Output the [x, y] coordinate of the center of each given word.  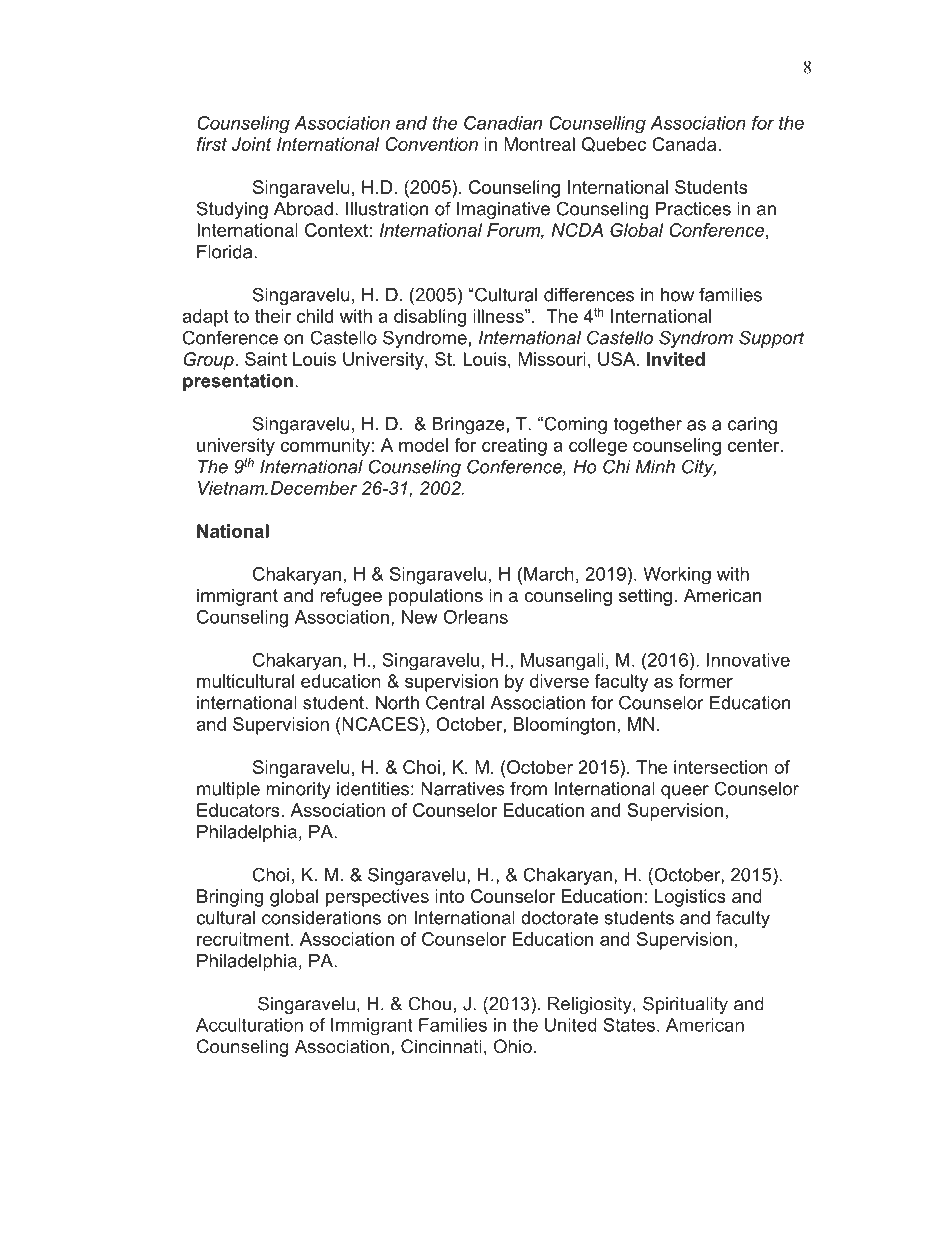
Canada [685, 144]
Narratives [463, 789]
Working [677, 576]
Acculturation [249, 1025]
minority [298, 790]
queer [685, 792]
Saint [266, 359]
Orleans [476, 617]
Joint [252, 144]
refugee [351, 597]
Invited [676, 359]
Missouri [552, 359]
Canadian [503, 123]
